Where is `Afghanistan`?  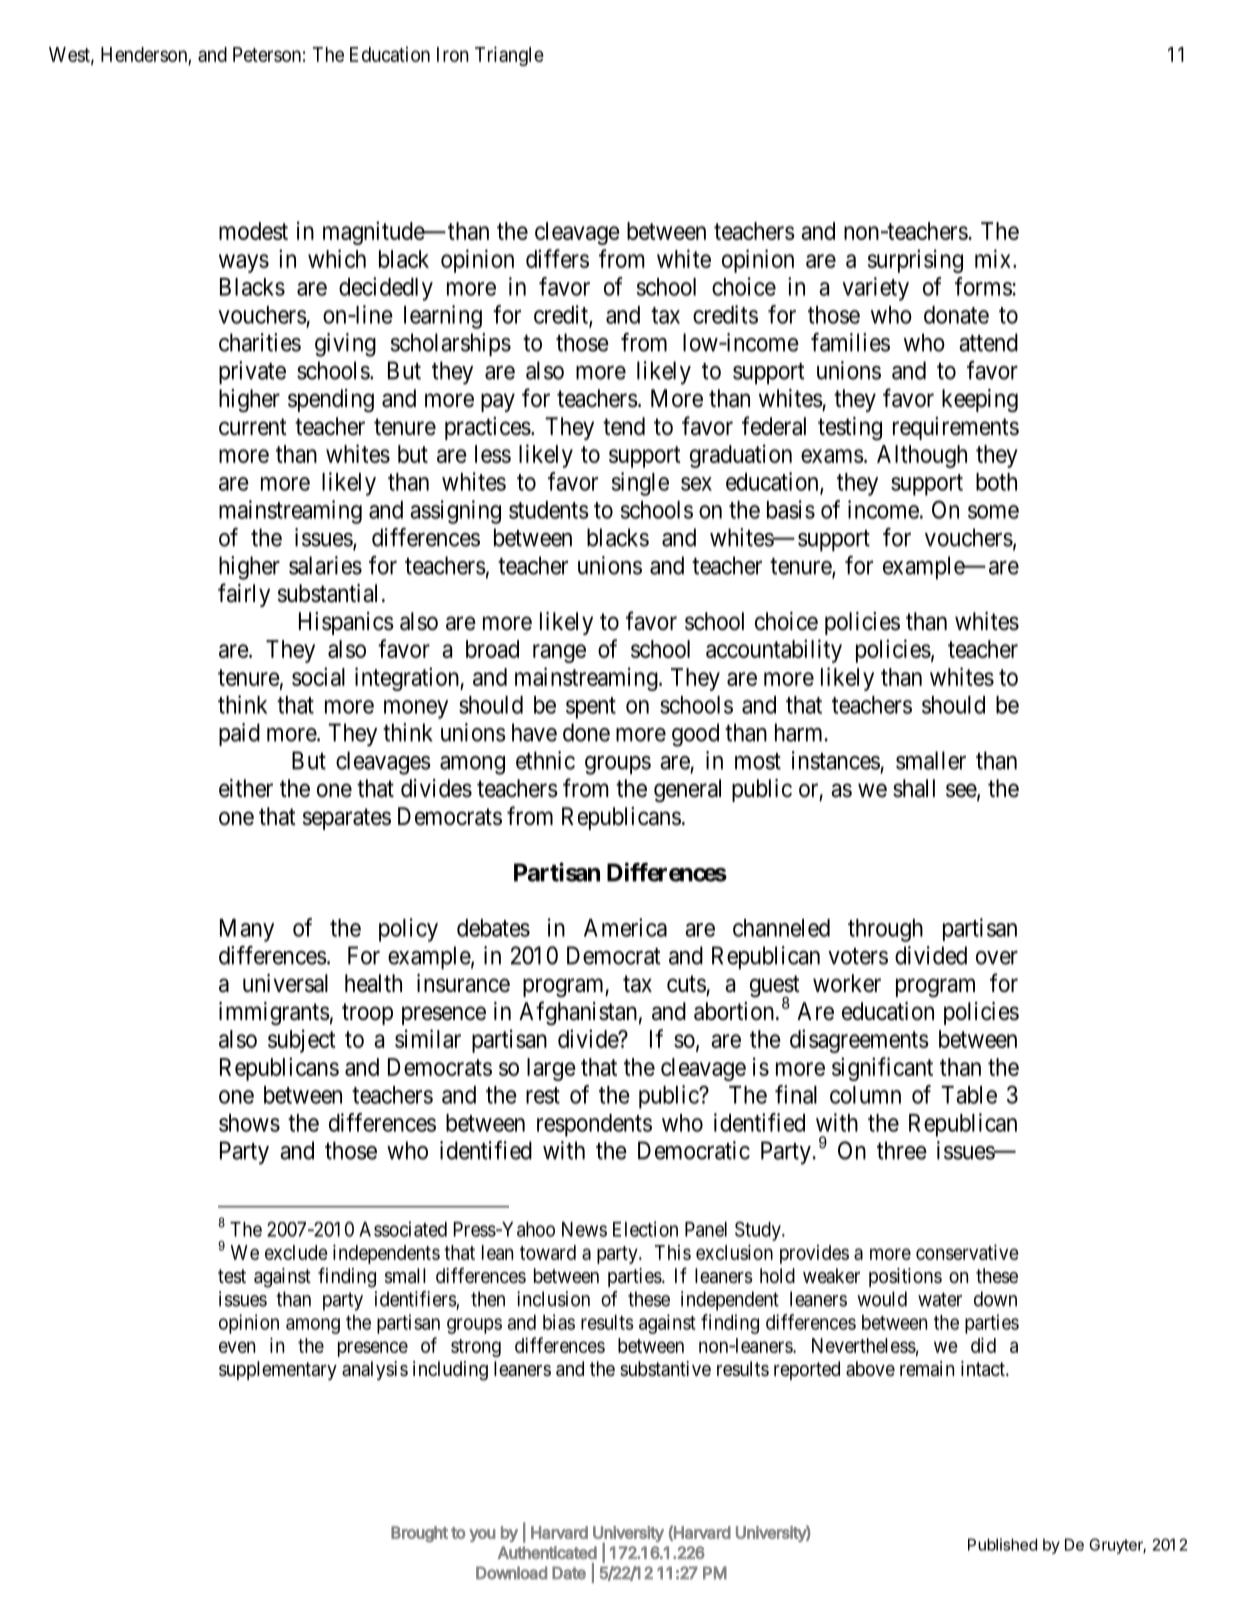 Afghanistan is located at coordinates (578, 1013).
